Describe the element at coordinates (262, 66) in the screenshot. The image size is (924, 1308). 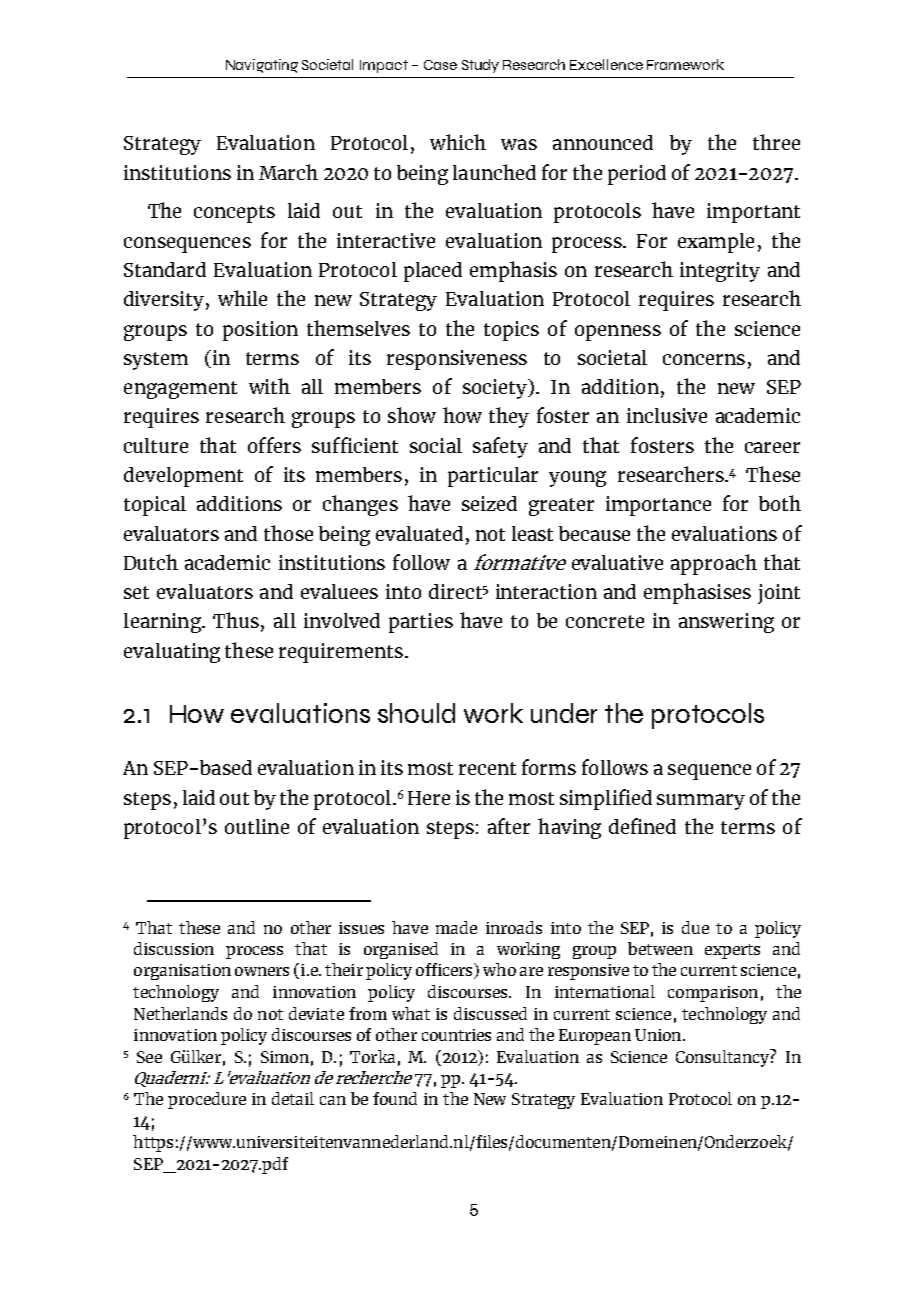
I see `Navigating` at that location.
